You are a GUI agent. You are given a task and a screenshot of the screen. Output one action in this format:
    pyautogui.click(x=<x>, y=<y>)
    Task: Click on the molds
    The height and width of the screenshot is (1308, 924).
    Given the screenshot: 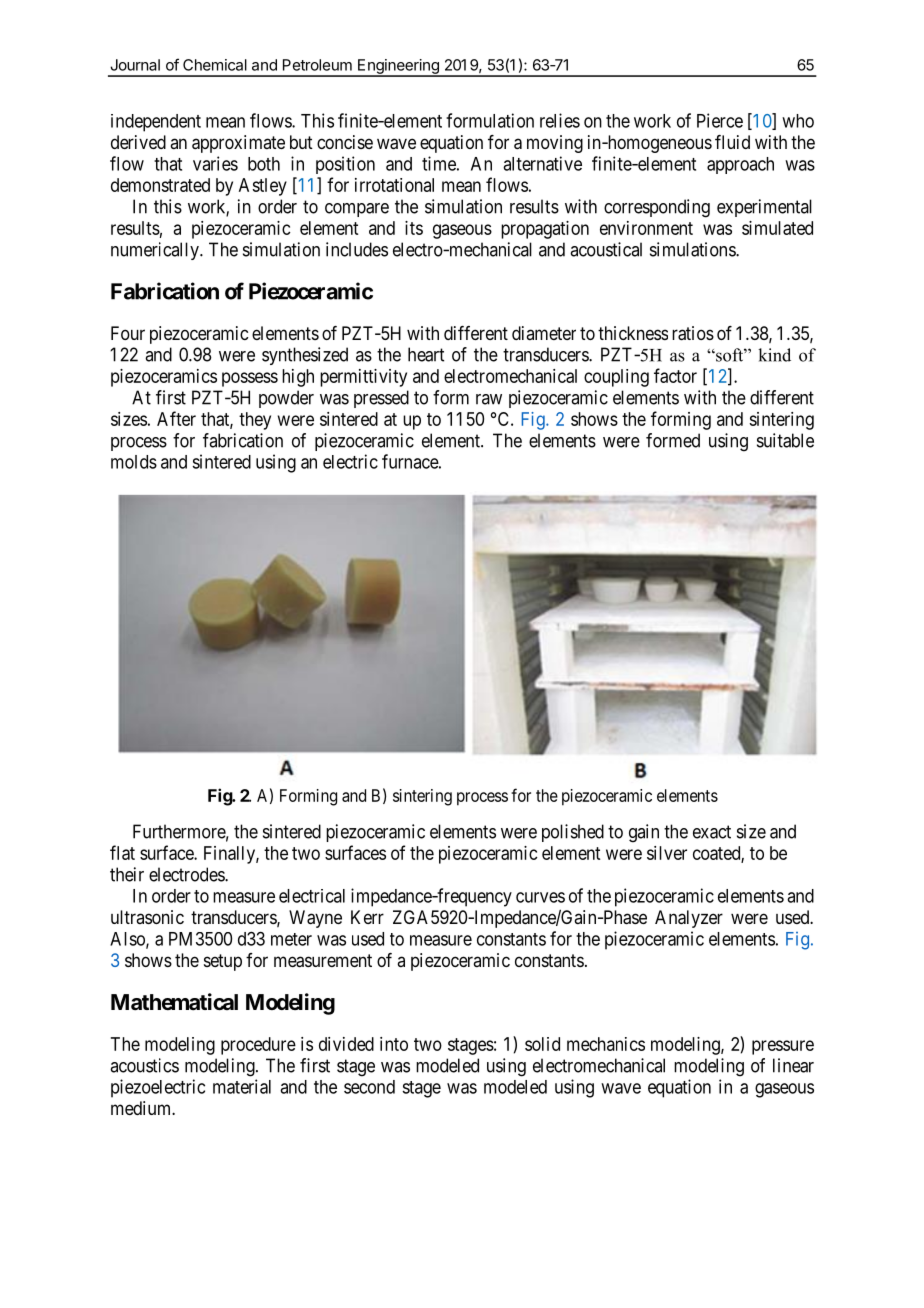 What is the action you would take?
    pyautogui.click(x=134, y=462)
